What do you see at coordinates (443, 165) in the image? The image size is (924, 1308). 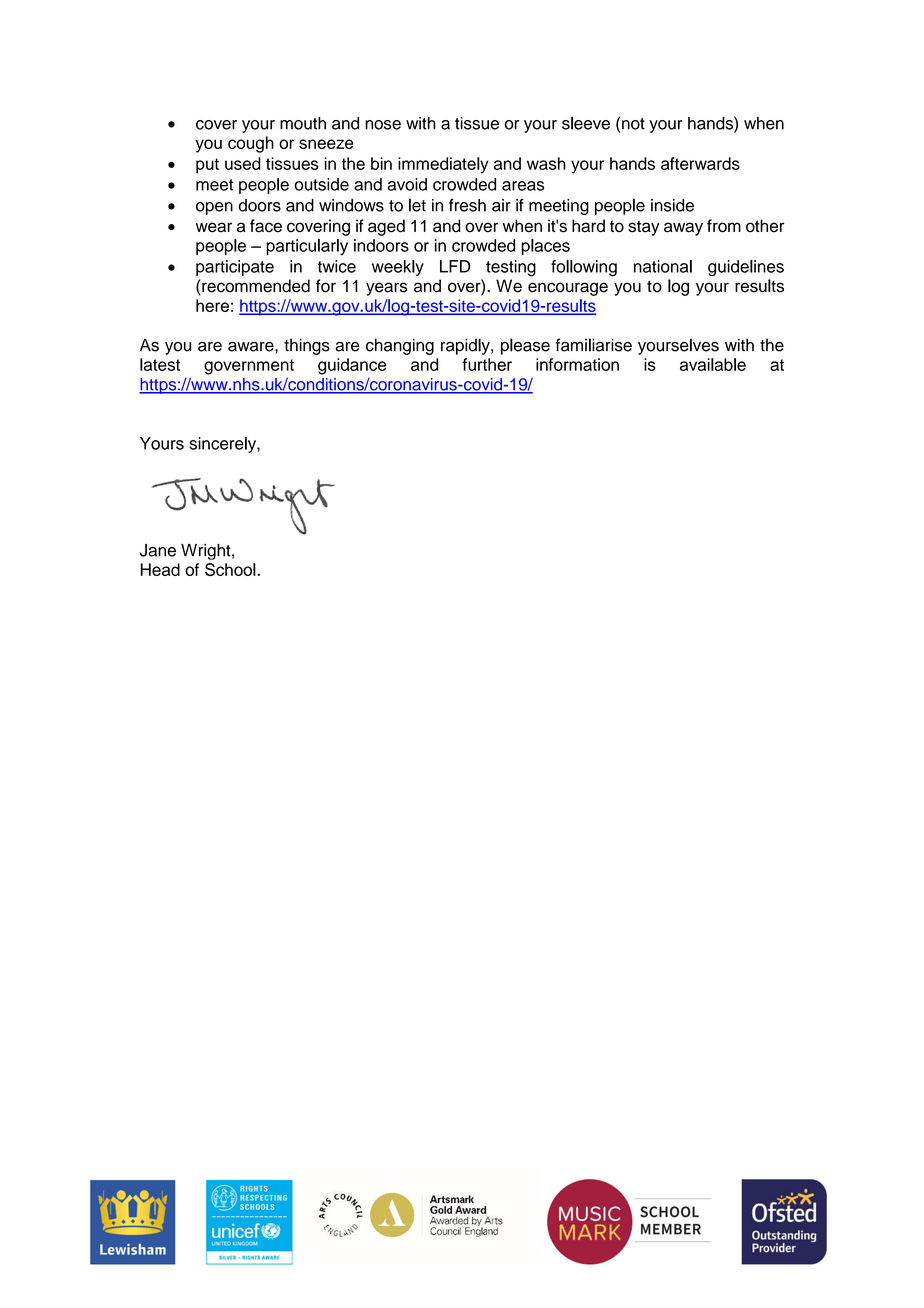 I see `immediately` at bounding box center [443, 165].
